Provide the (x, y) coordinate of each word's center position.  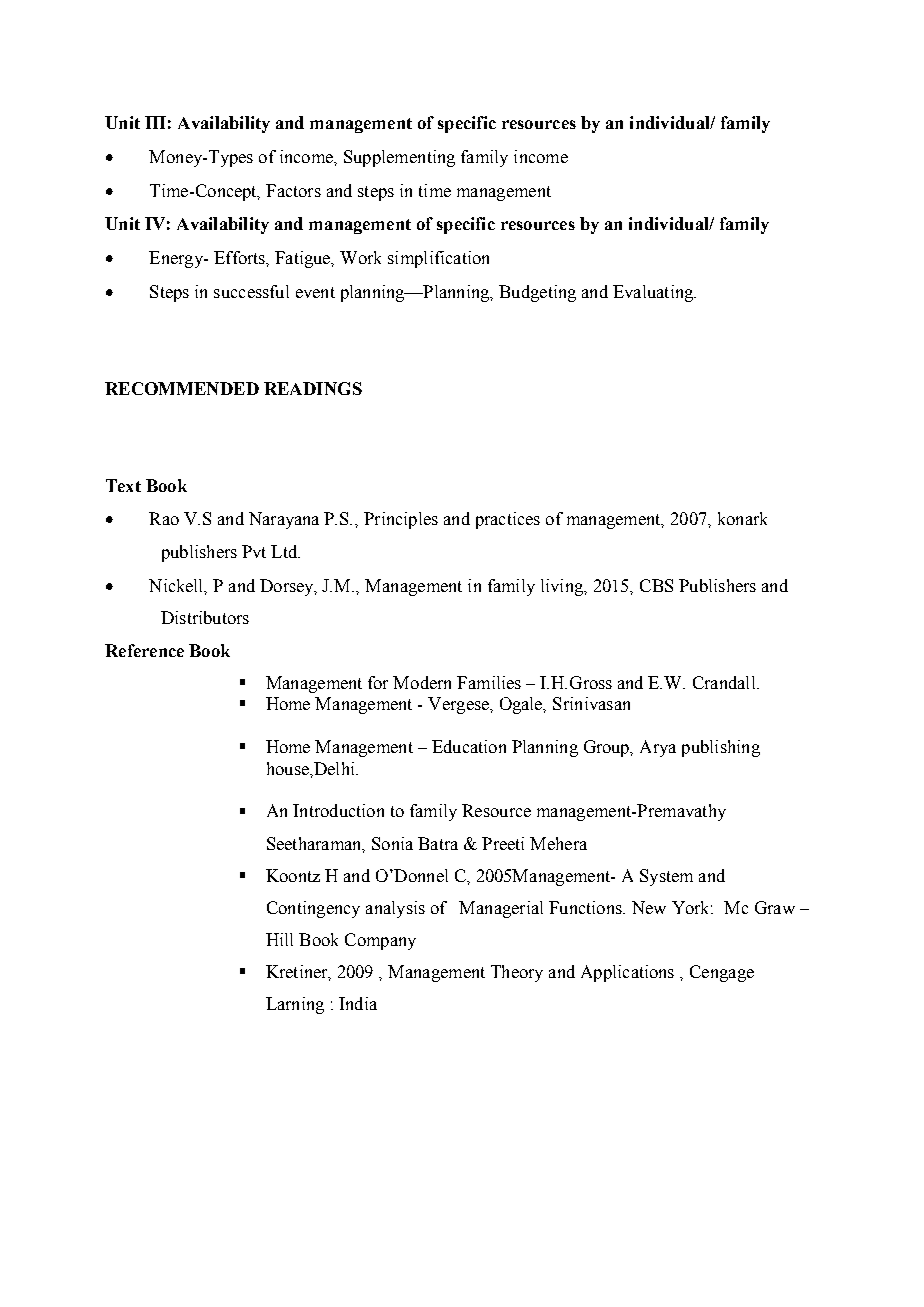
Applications (627, 973)
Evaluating (654, 293)
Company (380, 941)
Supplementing (399, 158)
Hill (279, 939)
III (155, 122)
